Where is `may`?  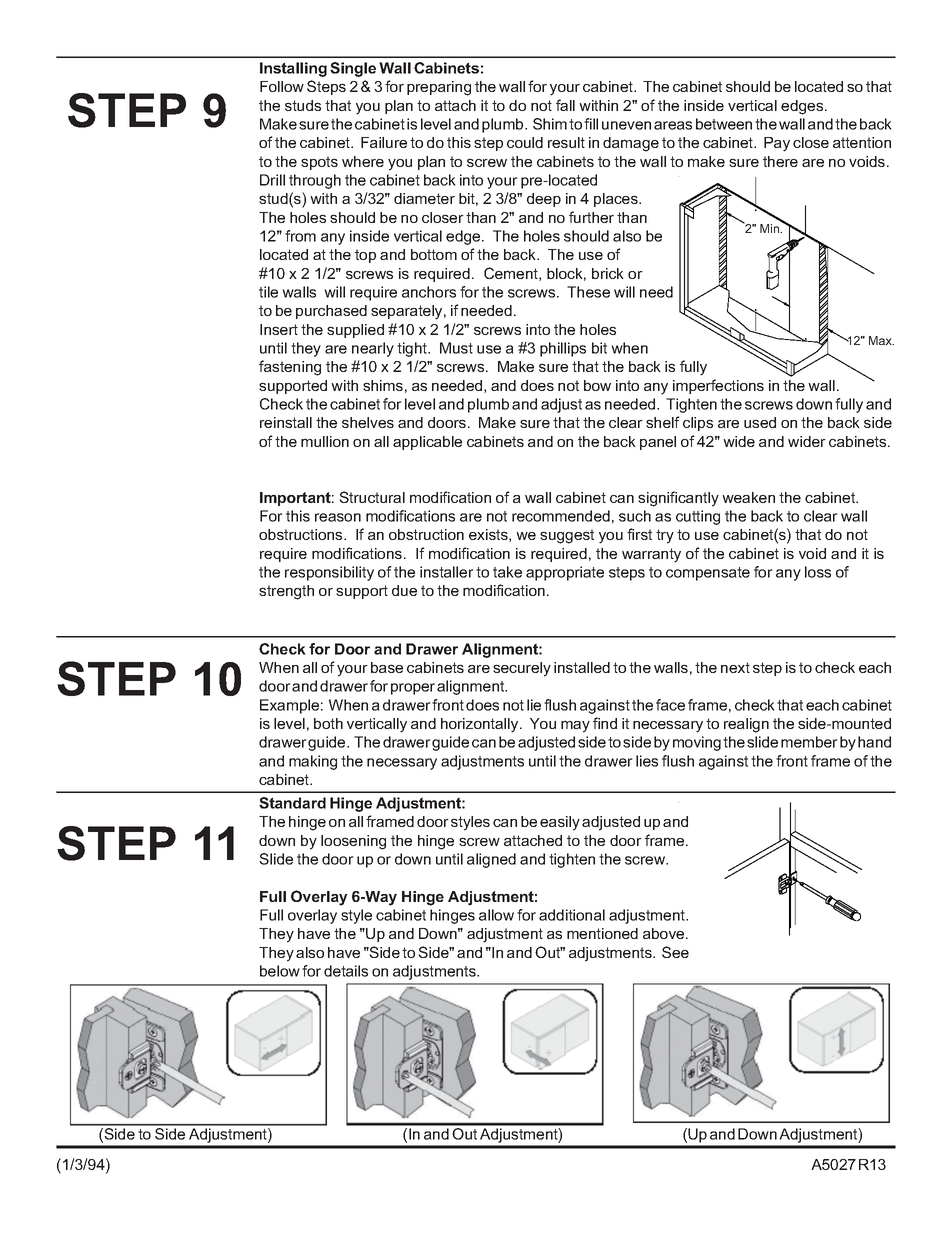 may is located at coordinates (575, 726).
